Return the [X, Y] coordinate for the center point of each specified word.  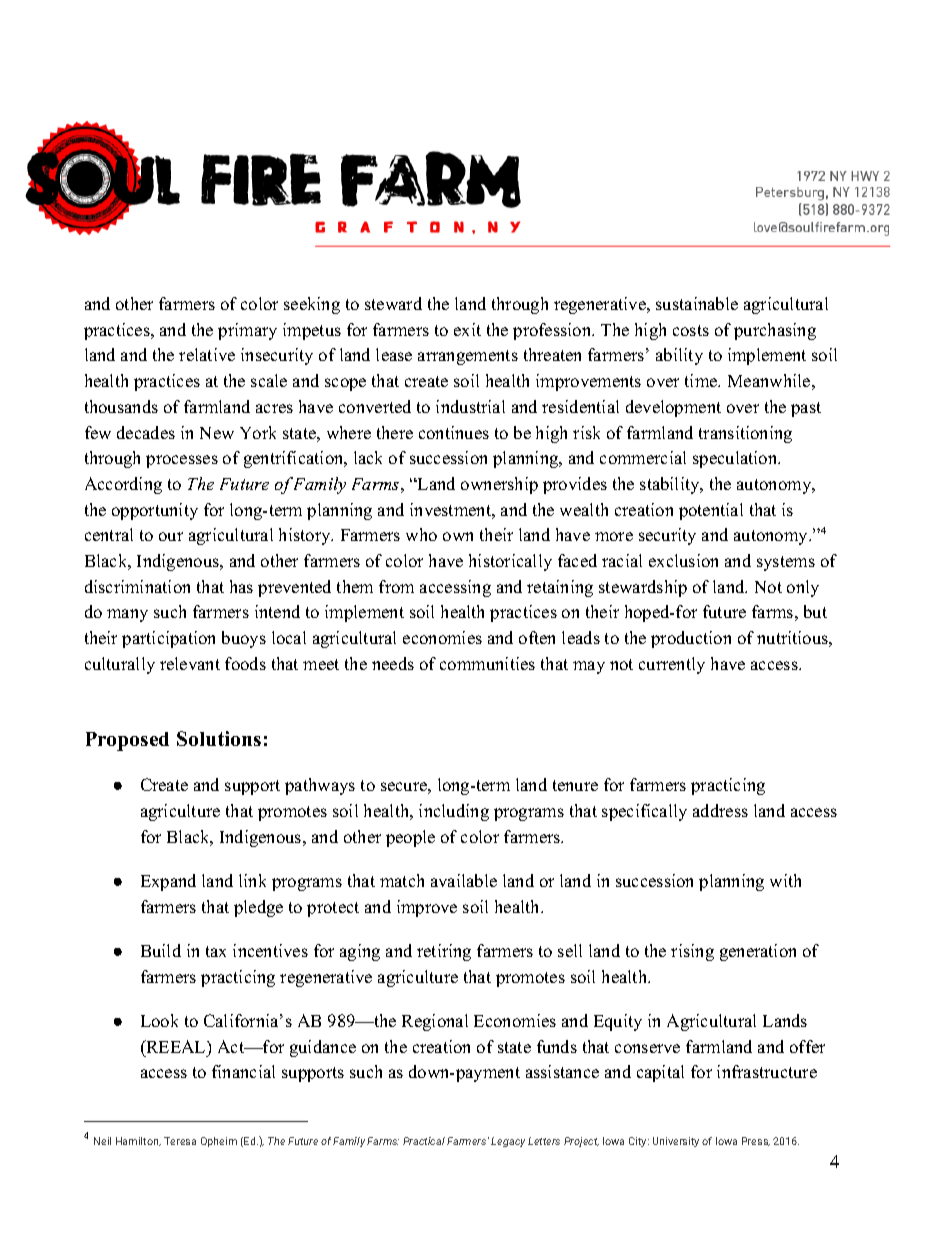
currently [672, 665]
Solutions [219, 738]
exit [467, 329]
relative [207, 354]
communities [487, 663]
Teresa [180, 1141]
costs [691, 330]
